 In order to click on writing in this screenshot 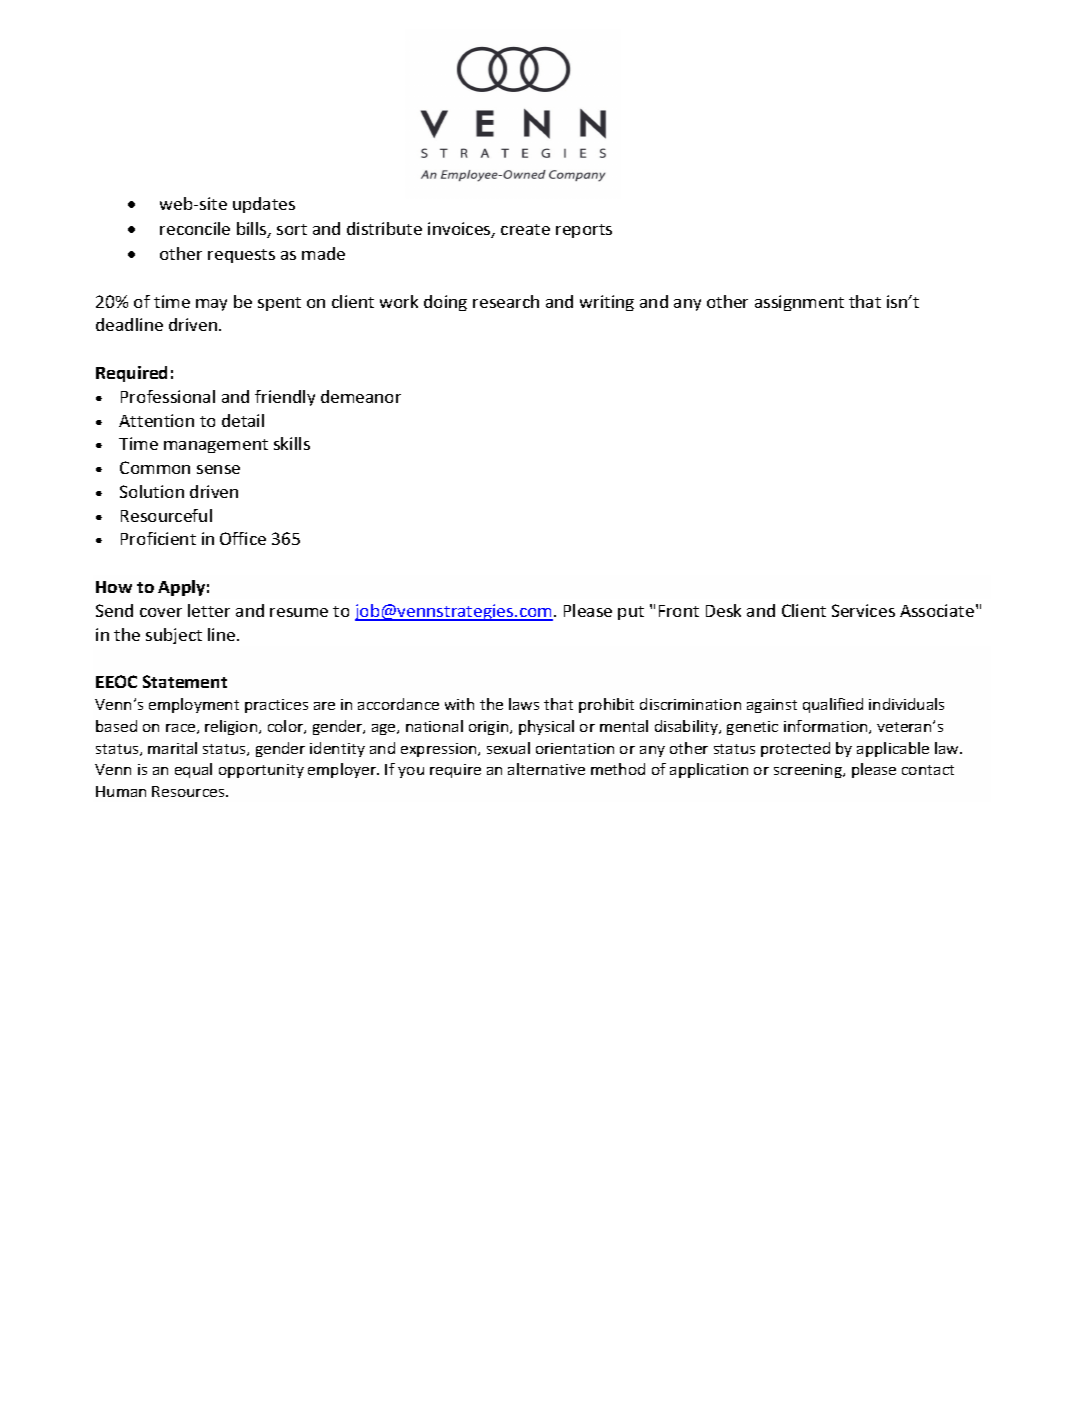, I will do `click(607, 303)`.
